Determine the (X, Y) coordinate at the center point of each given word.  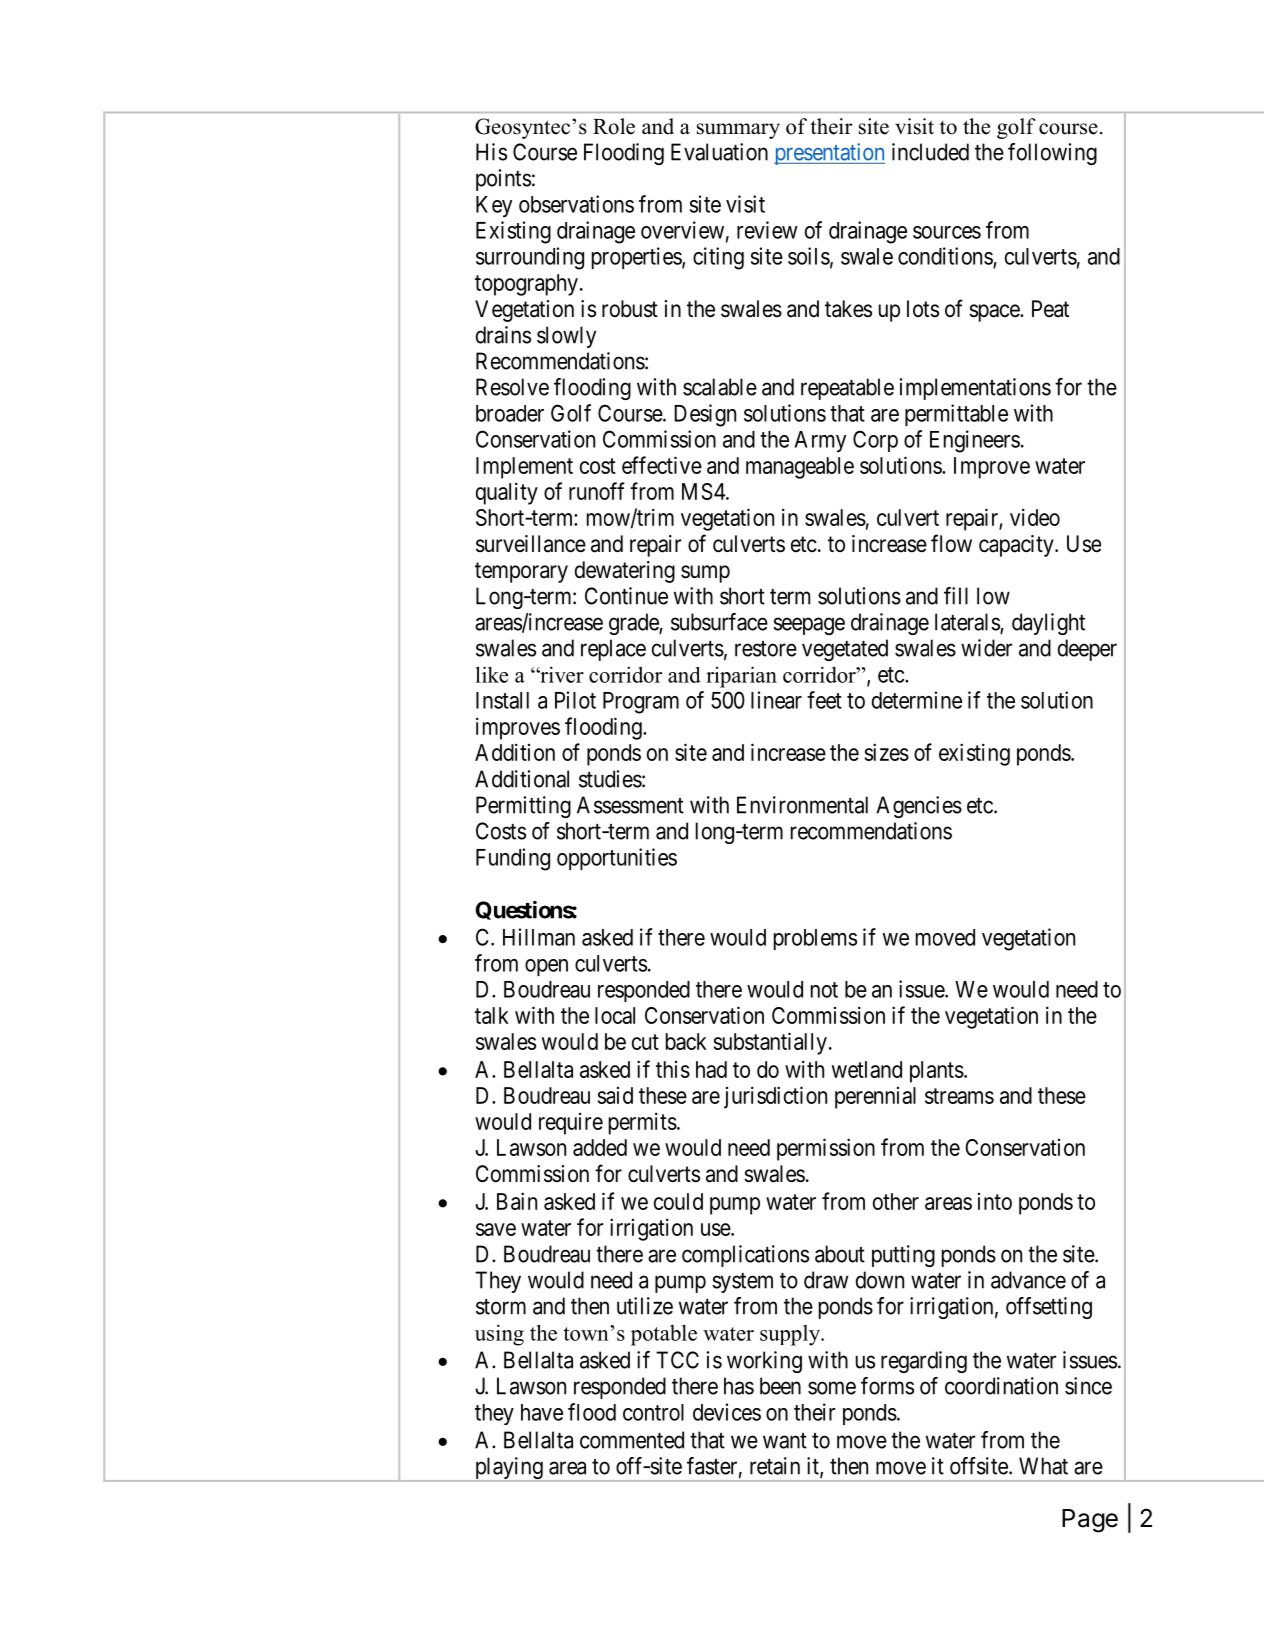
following (1052, 154)
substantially (770, 1043)
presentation (829, 154)
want (785, 1441)
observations (576, 204)
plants (937, 1072)
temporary (521, 572)
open (546, 967)
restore (766, 649)
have (542, 1412)
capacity (1017, 546)
